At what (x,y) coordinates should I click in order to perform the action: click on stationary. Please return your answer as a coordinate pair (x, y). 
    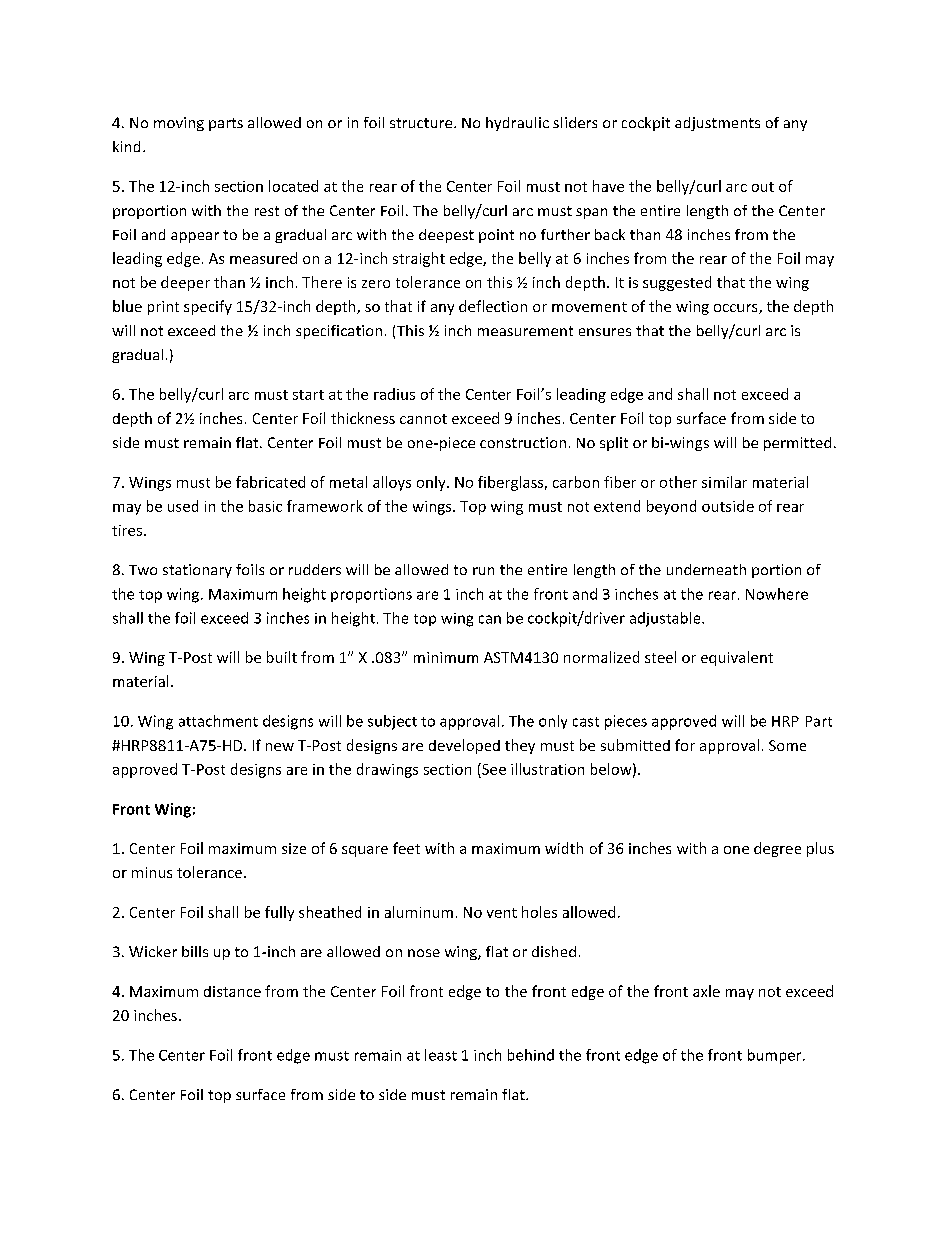
    Looking at the image, I should click on (197, 571).
